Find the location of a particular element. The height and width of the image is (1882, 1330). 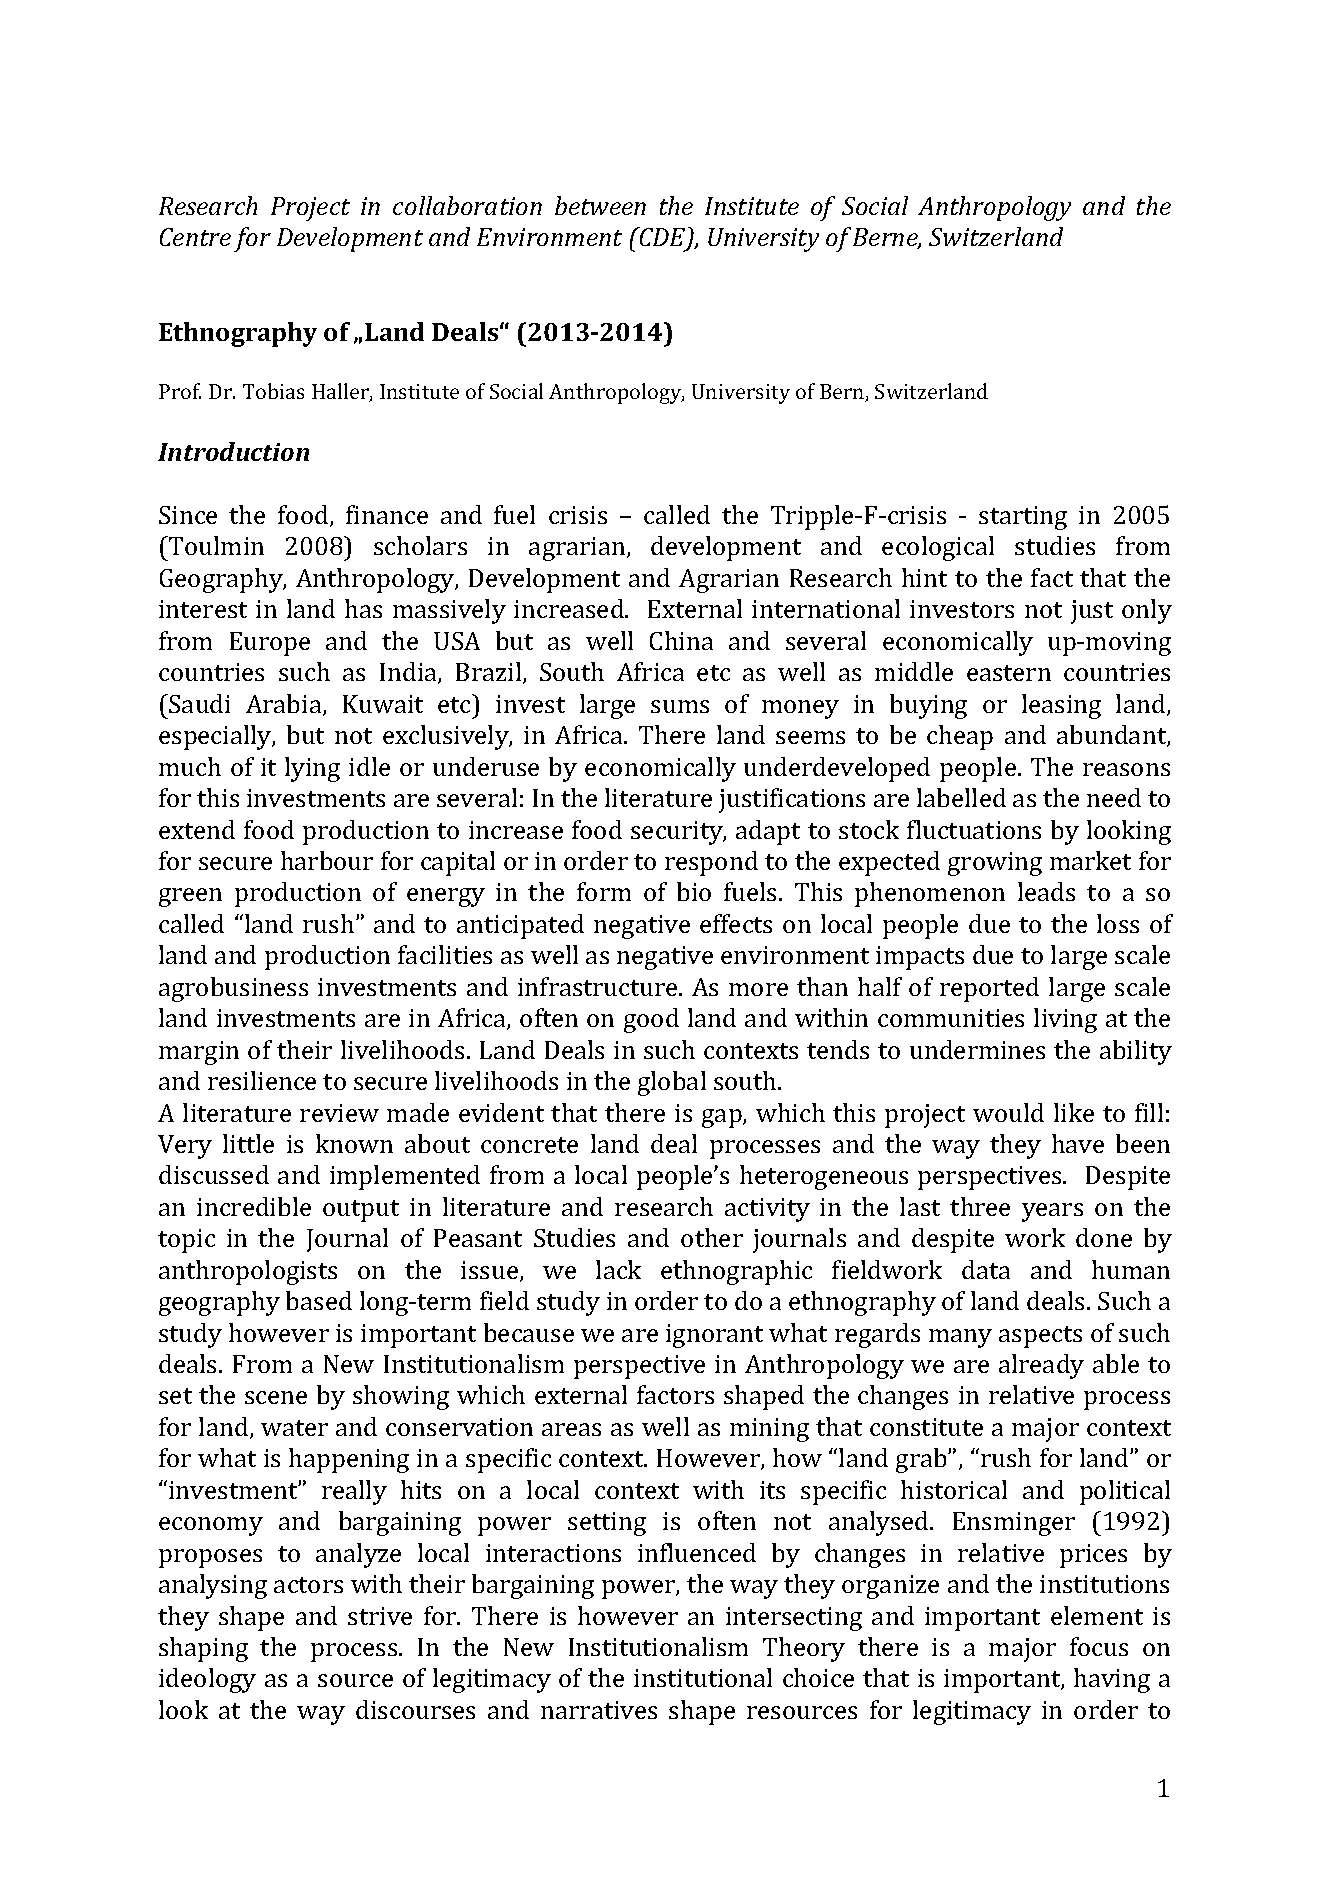

shaping is located at coordinates (203, 1649).
